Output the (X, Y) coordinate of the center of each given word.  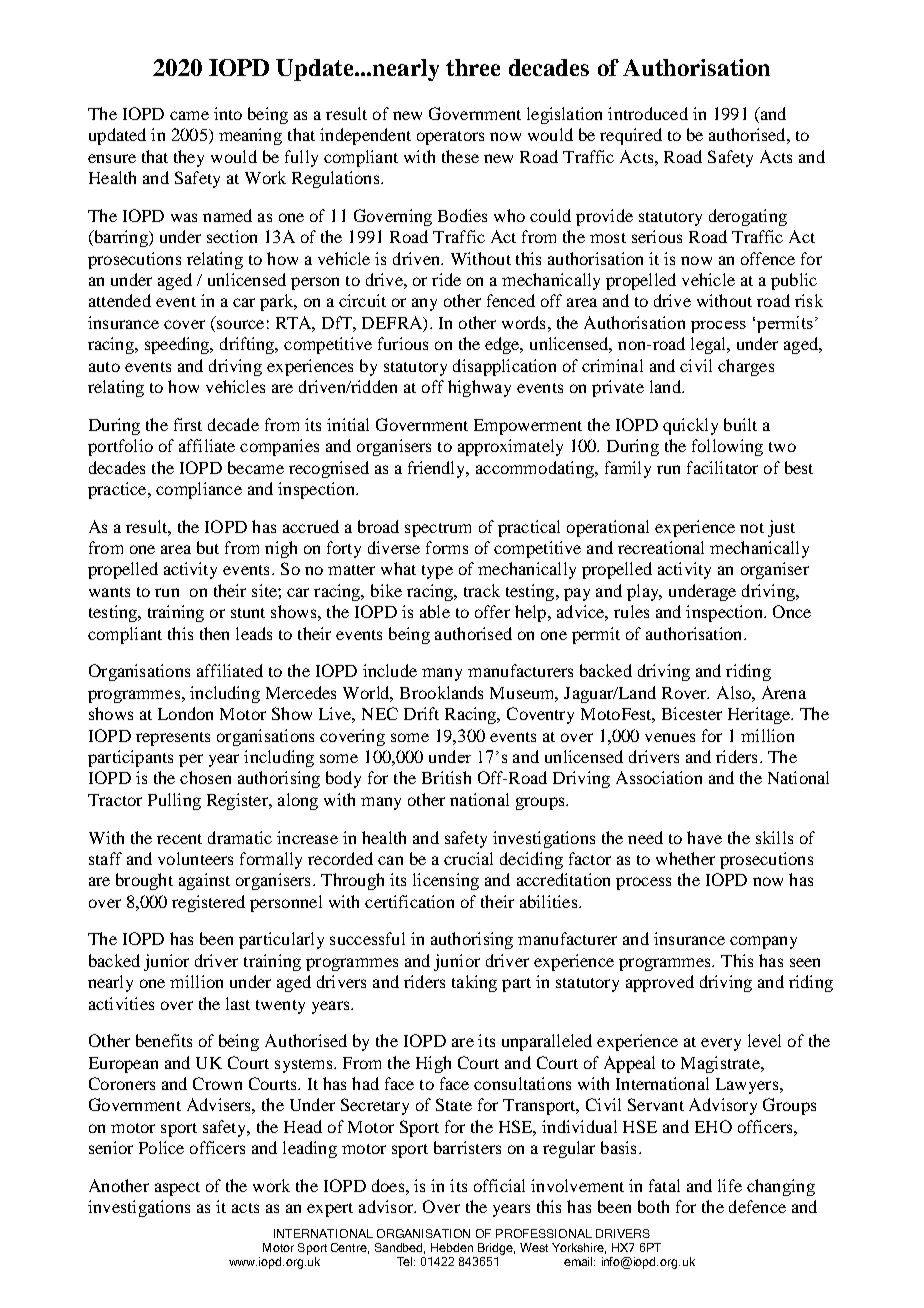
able (435, 611)
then (214, 633)
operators (450, 138)
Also (735, 692)
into (228, 113)
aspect (177, 1189)
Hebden (452, 1247)
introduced (648, 113)
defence (757, 1206)
